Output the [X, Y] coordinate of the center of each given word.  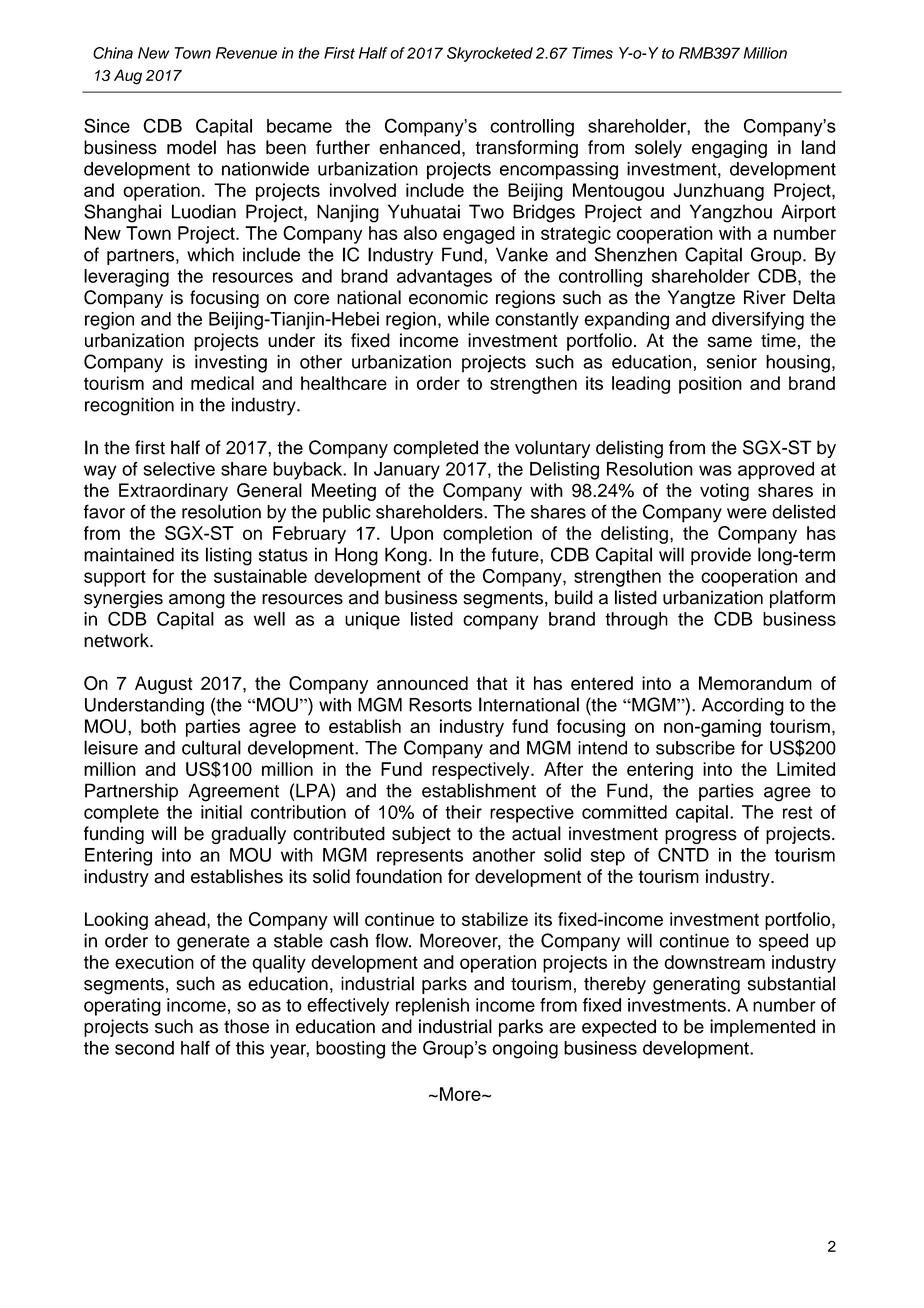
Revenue [246, 53]
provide [721, 556]
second [144, 1048]
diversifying [758, 321]
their [463, 812]
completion [487, 535]
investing [231, 364]
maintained [129, 554]
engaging [729, 149]
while [468, 319]
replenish [432, 1007]
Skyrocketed [490, 54]
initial [221, 812]
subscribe [695, 748]
